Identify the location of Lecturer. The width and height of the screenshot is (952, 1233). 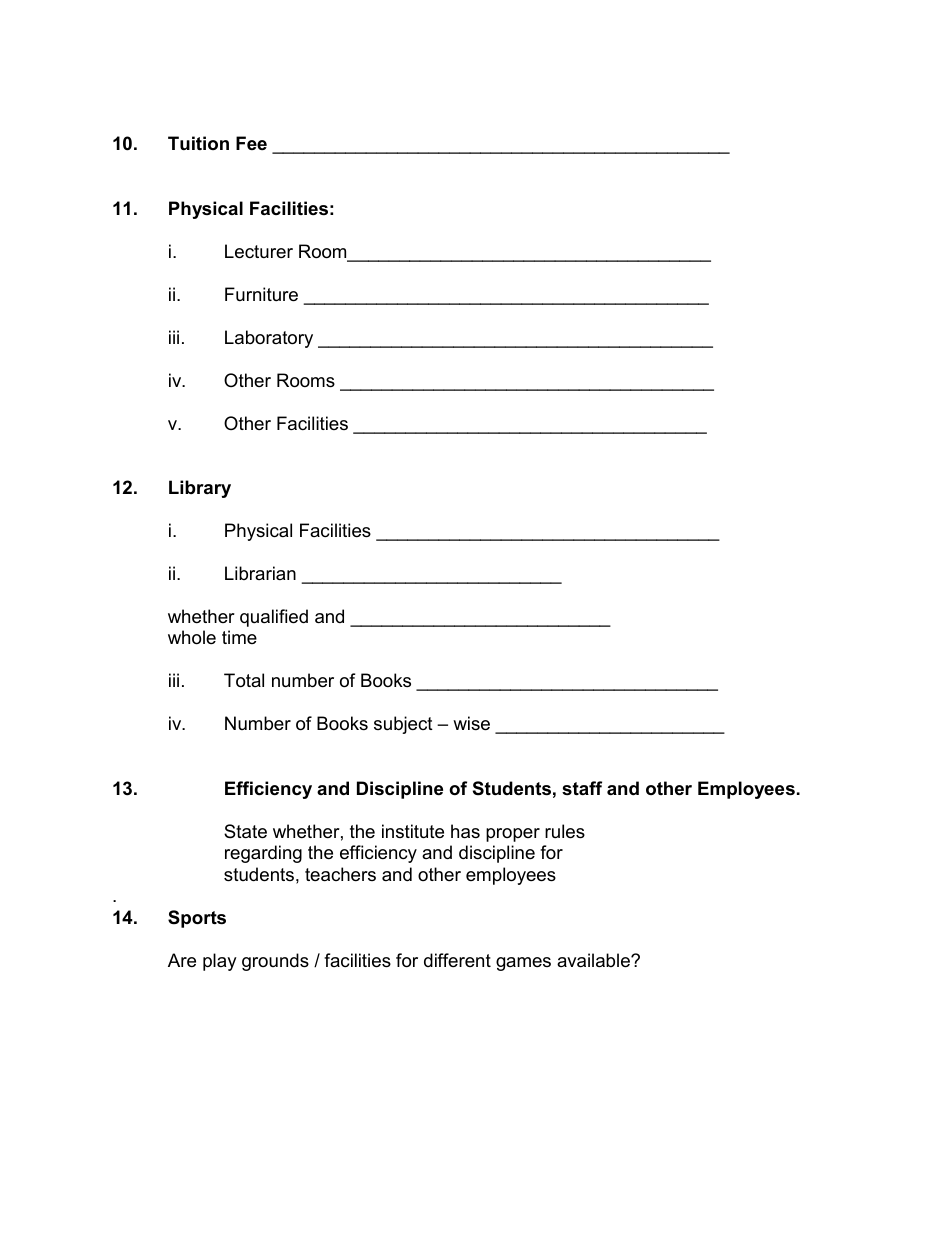
(259, 251).
